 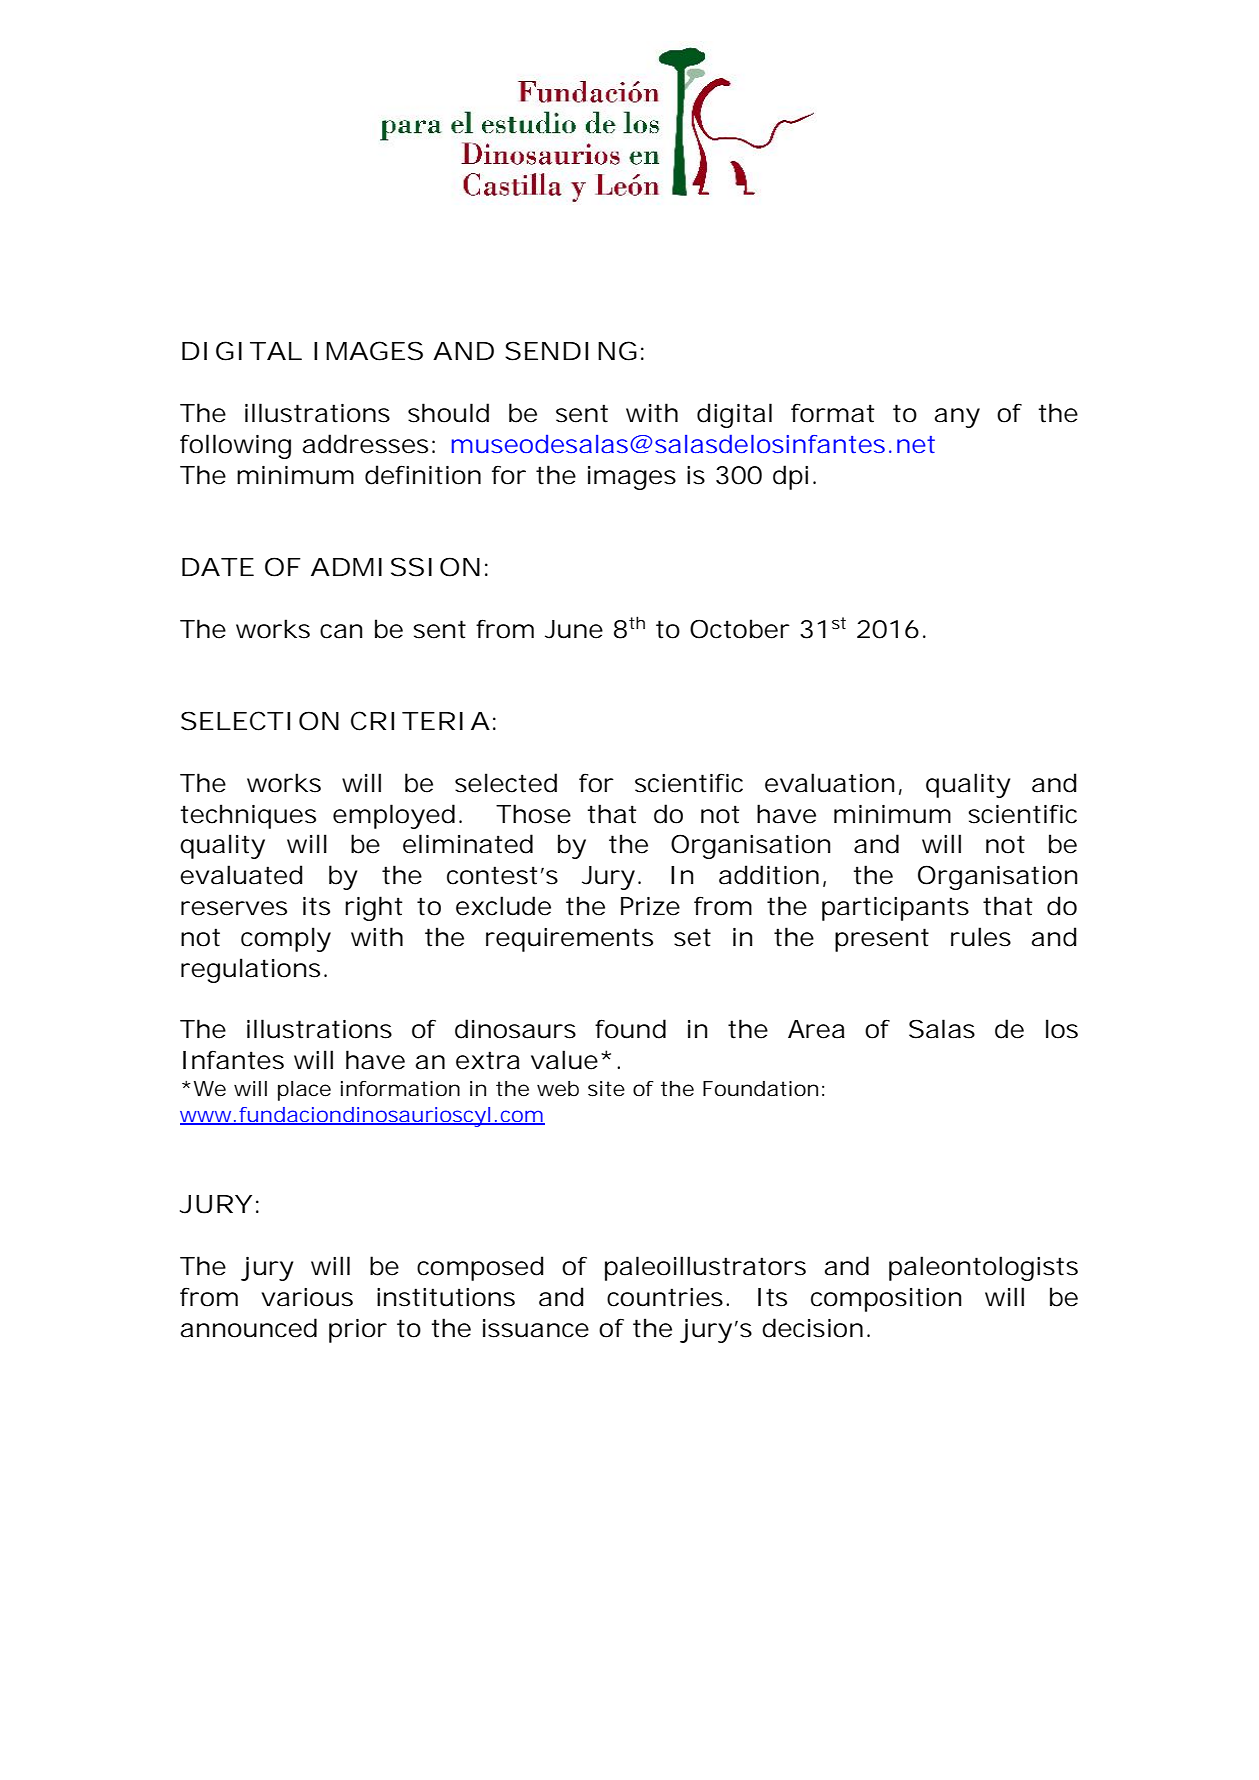 I want to click on composition, so click(x=886, y=1300).
